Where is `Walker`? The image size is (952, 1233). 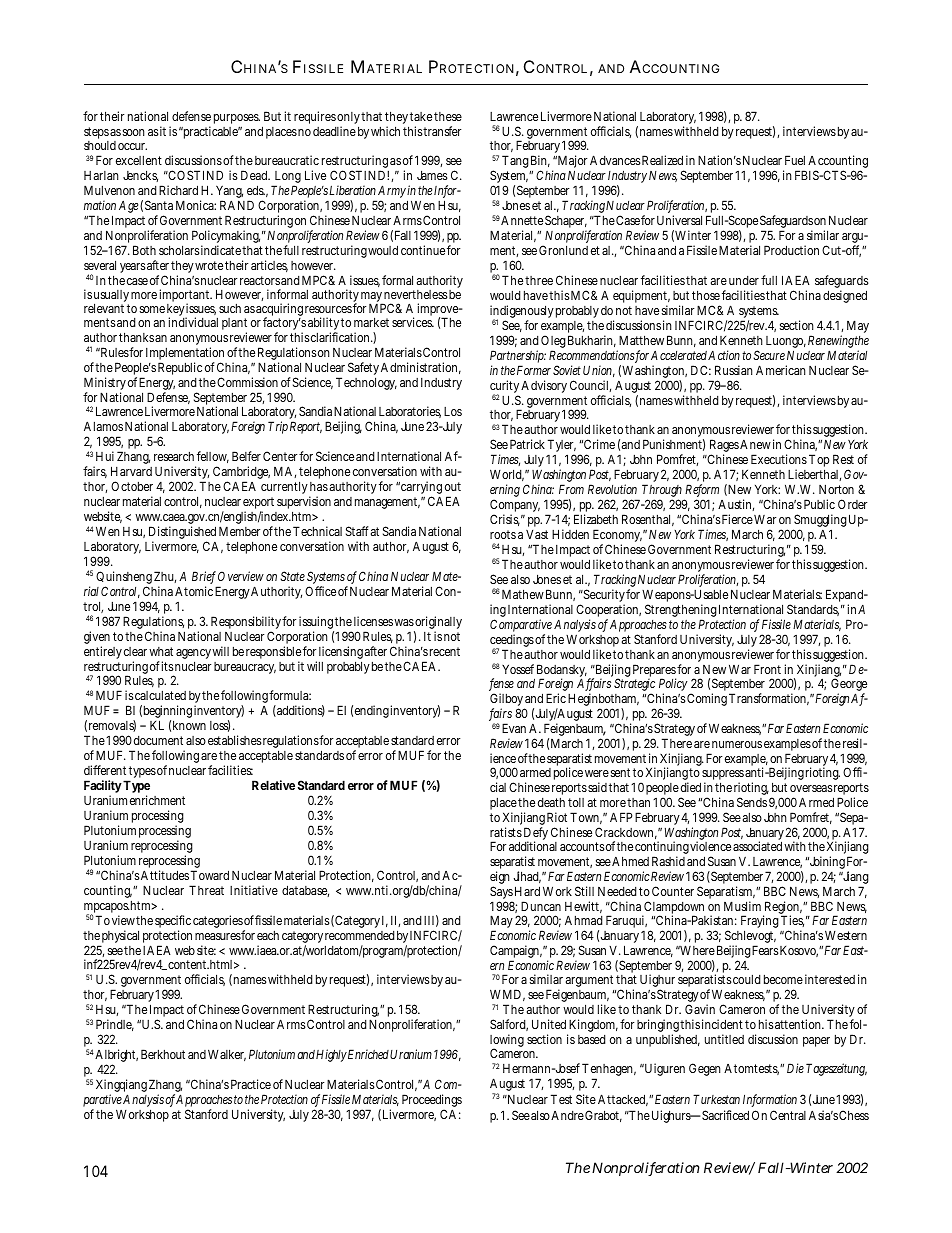
Walker is located at coordinates (227, 1055).
